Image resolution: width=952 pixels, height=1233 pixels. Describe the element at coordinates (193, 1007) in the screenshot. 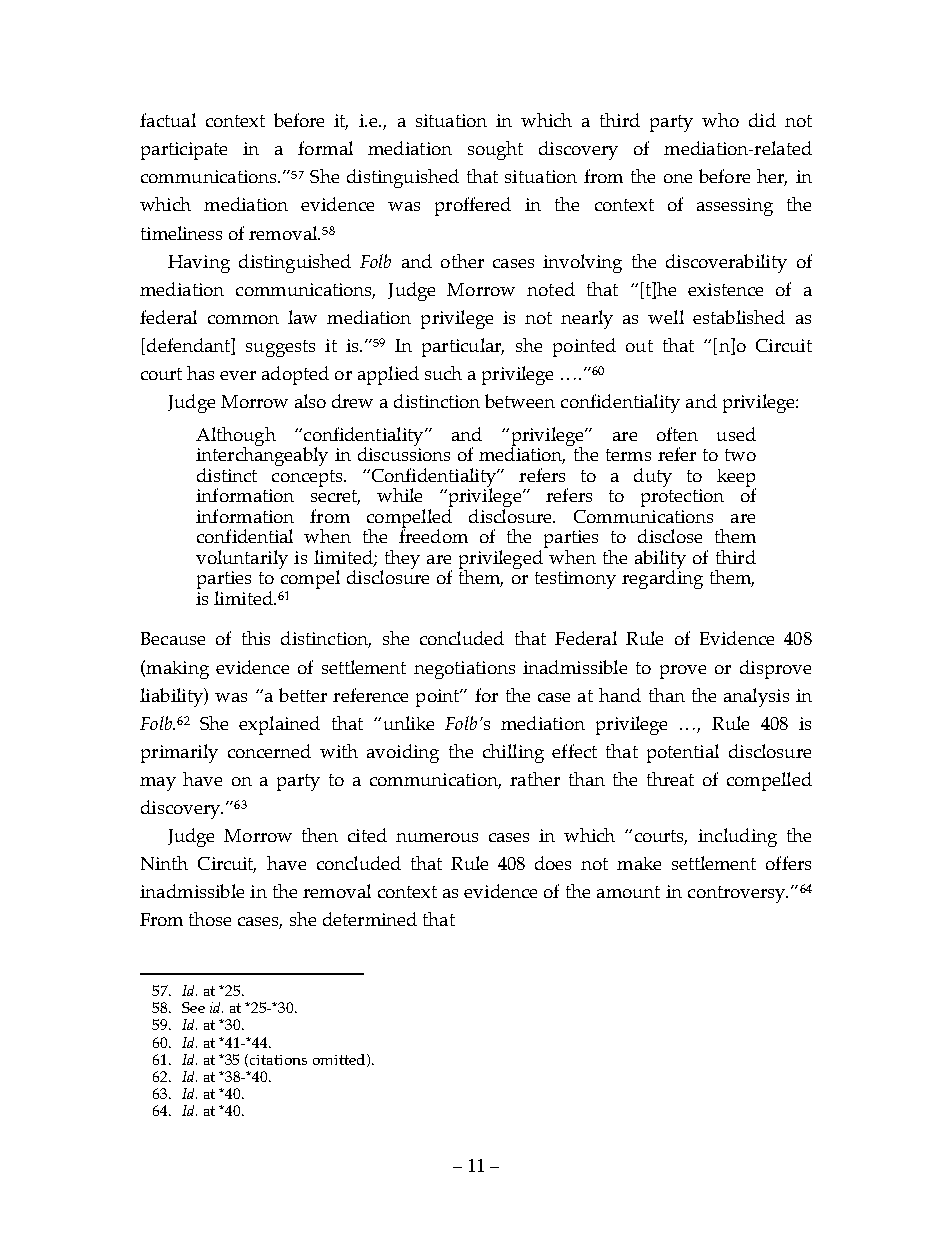

I see `See` at that location.
